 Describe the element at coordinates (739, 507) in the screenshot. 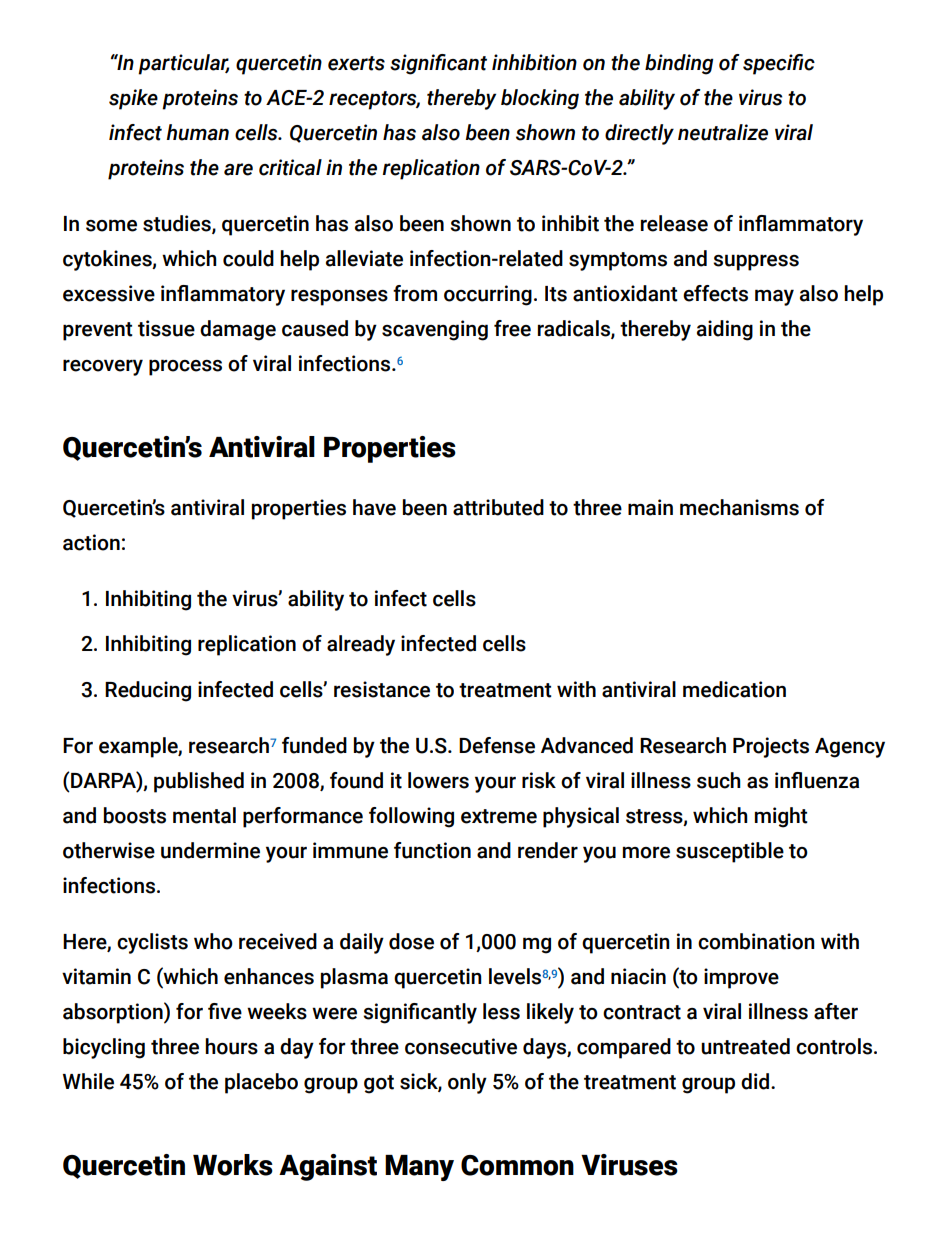

I see `mechanisms` at that location.
